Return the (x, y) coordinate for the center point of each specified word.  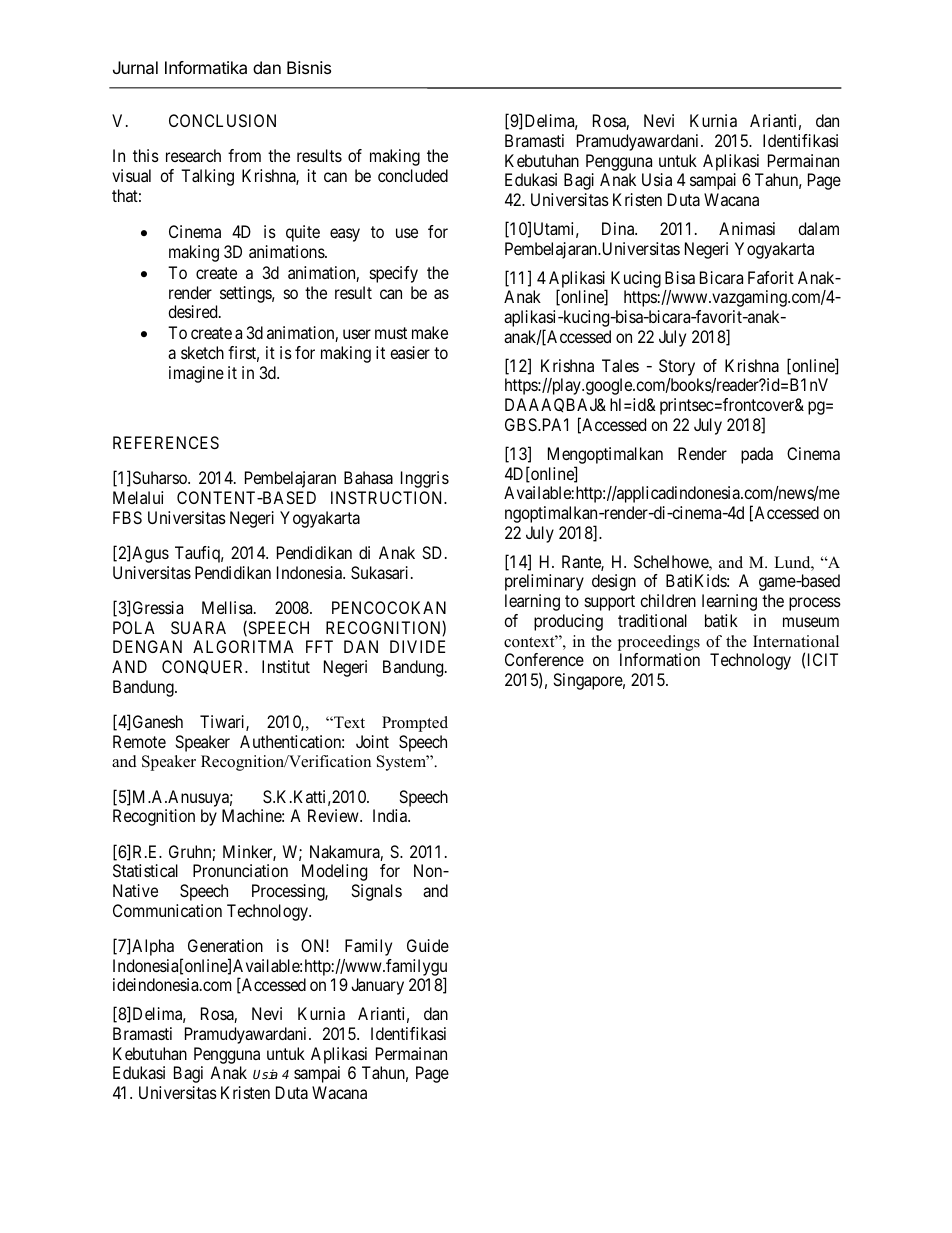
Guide (428, 945)
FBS (127, 517)
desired (194, 311)
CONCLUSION (222, 120)
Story (677, 367)
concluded (413, 175)
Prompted (415, 724)
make (430, 332)
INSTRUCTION (388, 497)
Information (660, 659)
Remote (139, 741)
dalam (818, 228)
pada (757, 455)
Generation (225, 945)
